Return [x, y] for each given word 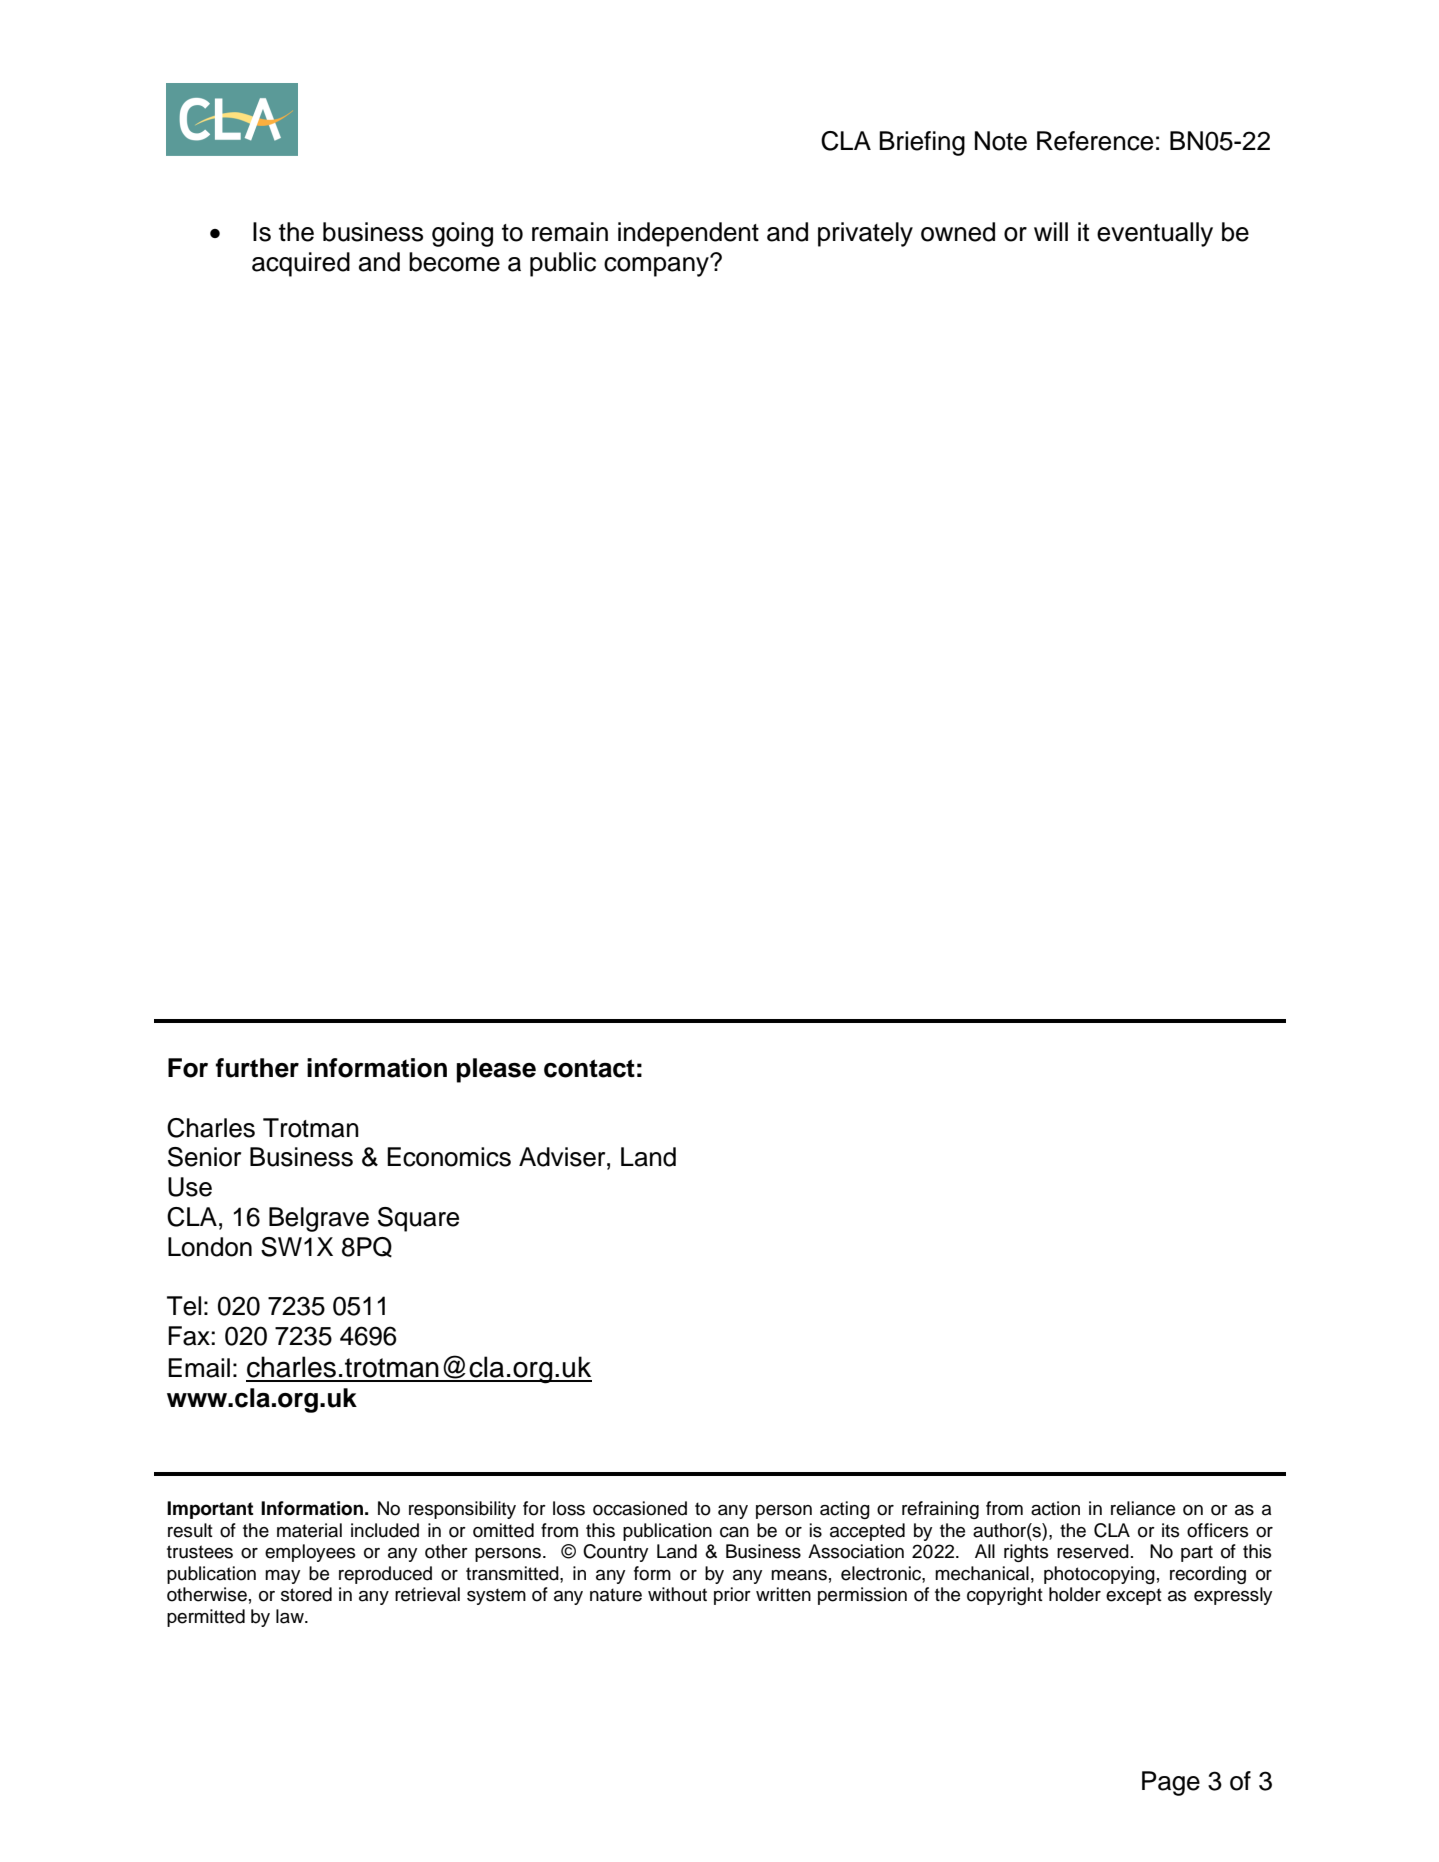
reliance [1143, 1508]
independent [688, 234]
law [291, 1616]
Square [418, 1219]
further [257, 1068]
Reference [1095, 141]
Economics [449, 1157]
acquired [301, 264]
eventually [1155, 234]
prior [732, 1596]
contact [589, 1068]
